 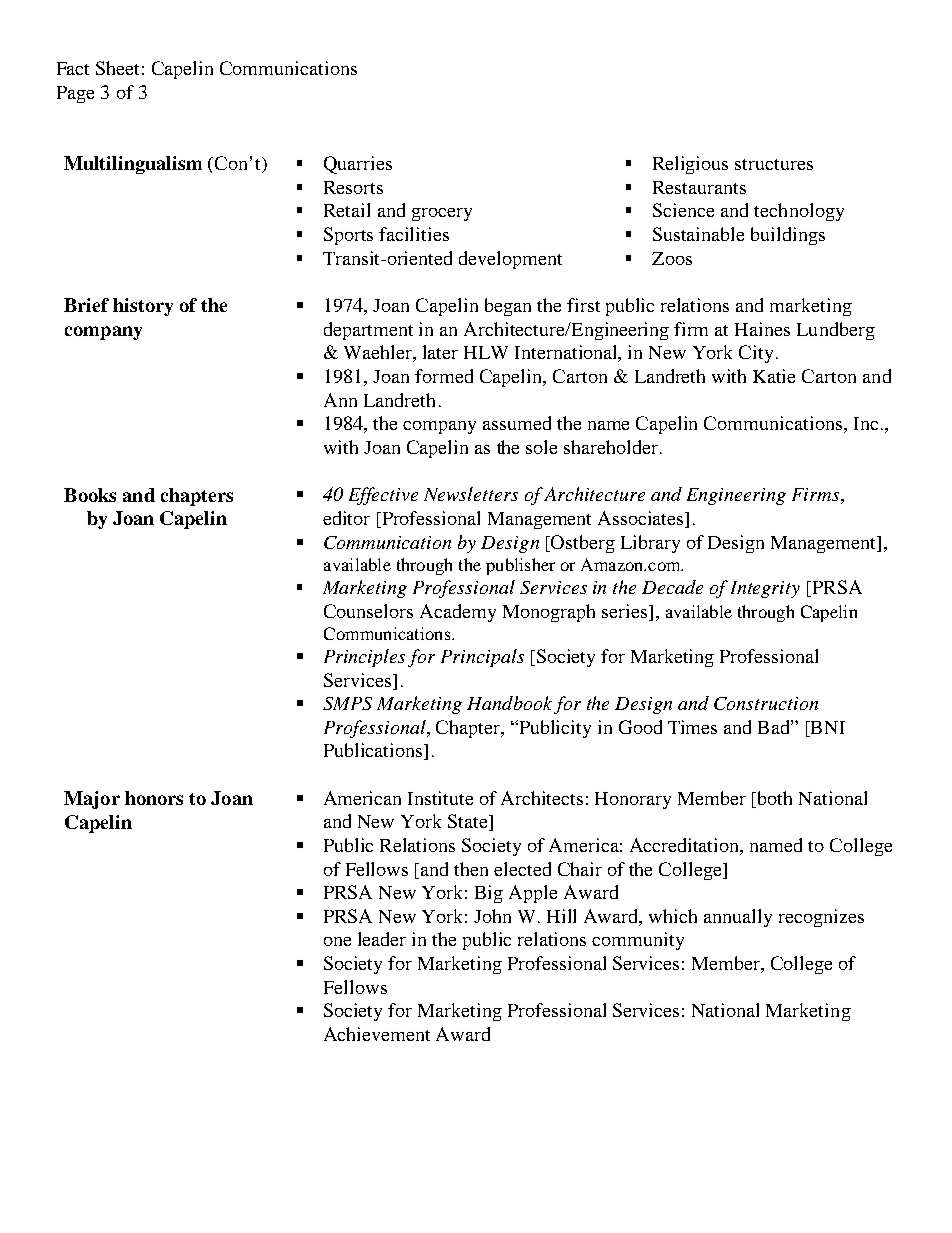 I want to click on publisher, so click(x=520, y=566).
